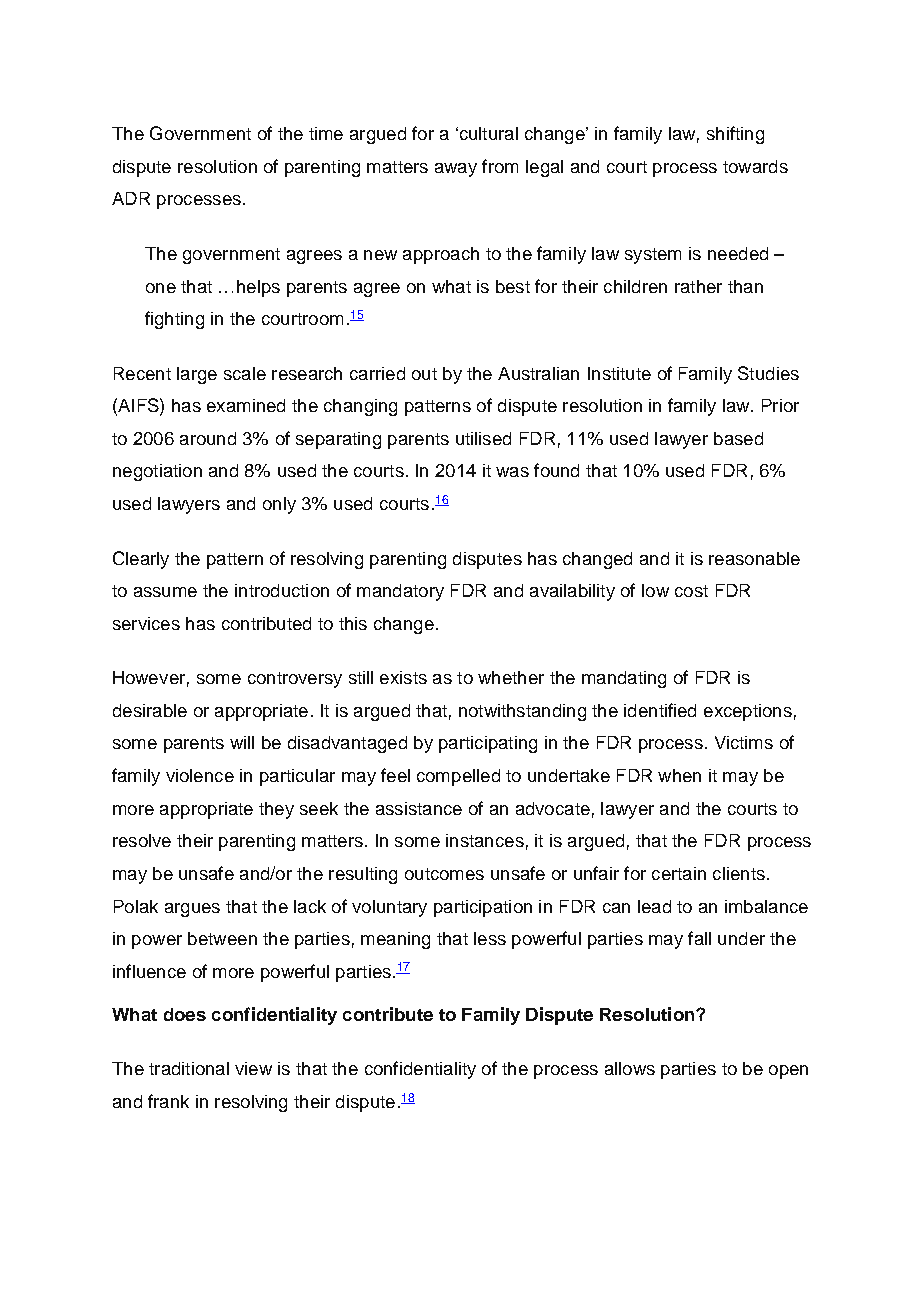 Image resolution: width=924 pixels, height=1308 pixels. What do you see at coordinates (735, 135) in the image?
I see `shifting` at bounding box center [735, 135].
